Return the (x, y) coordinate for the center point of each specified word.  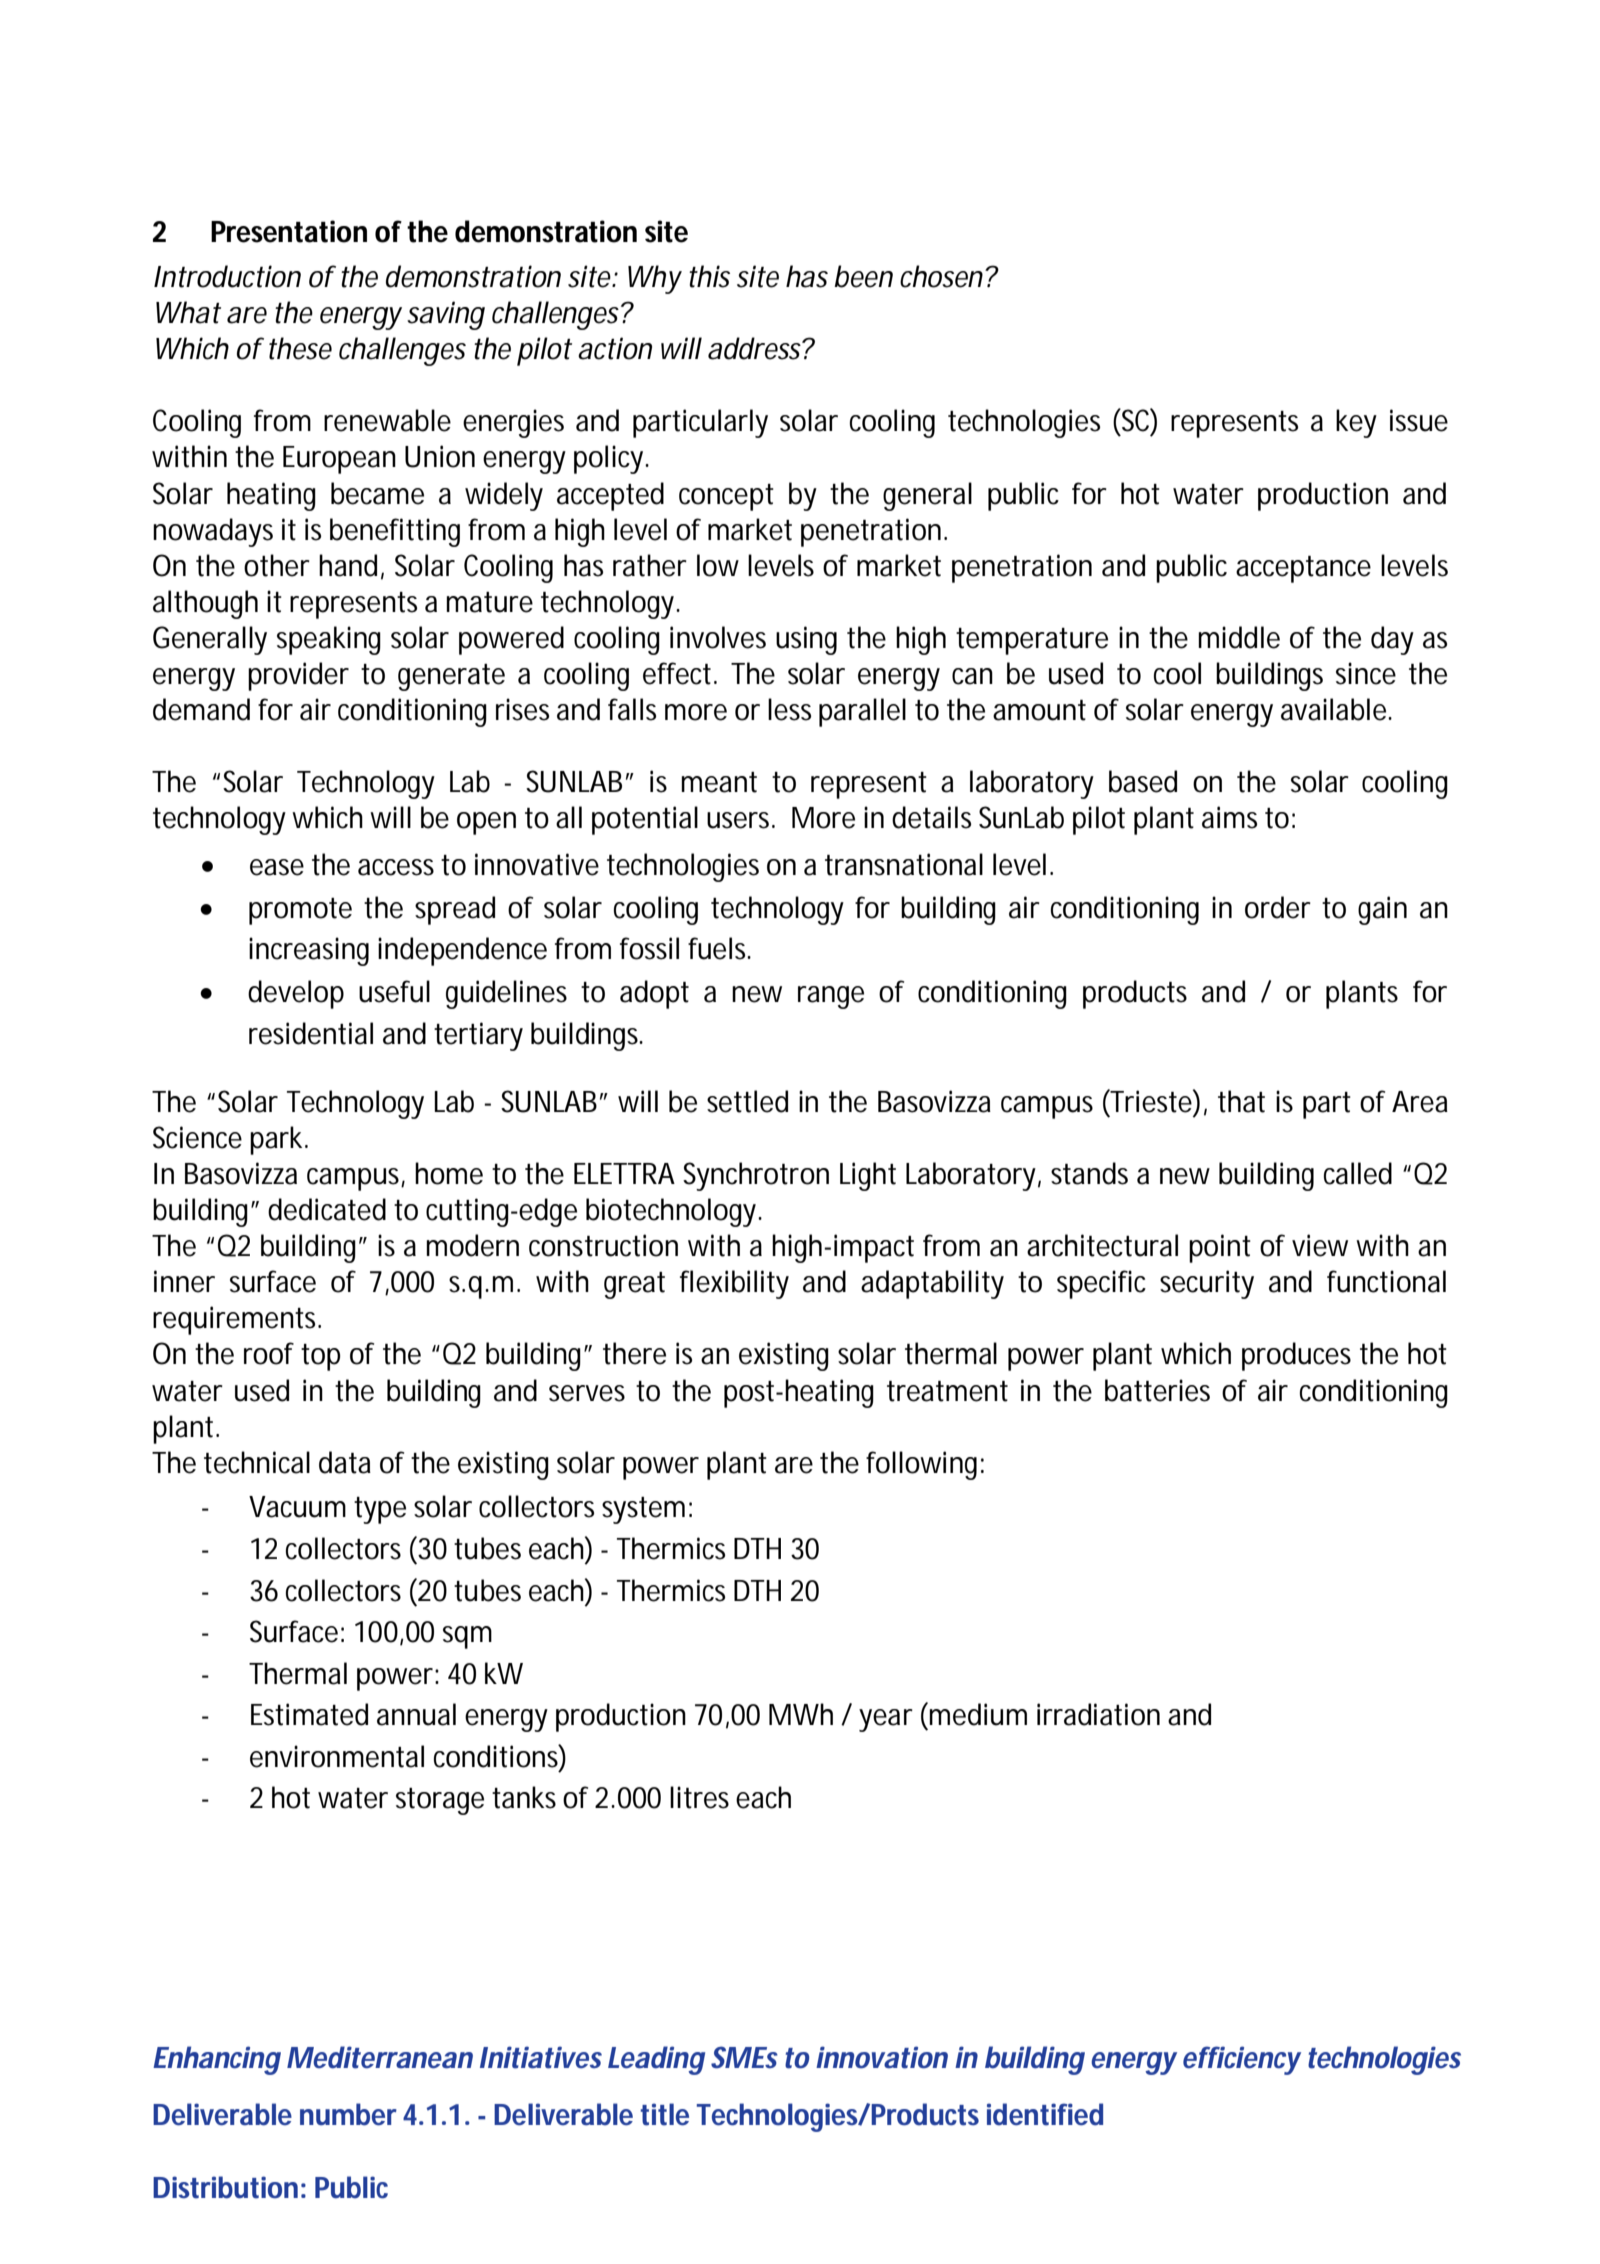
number (348, 2114)
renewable (387, 420)
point (1220, 1248)
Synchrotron (756, 1176)
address (754, 348)
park (276, 1140)
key (1356, 423)
